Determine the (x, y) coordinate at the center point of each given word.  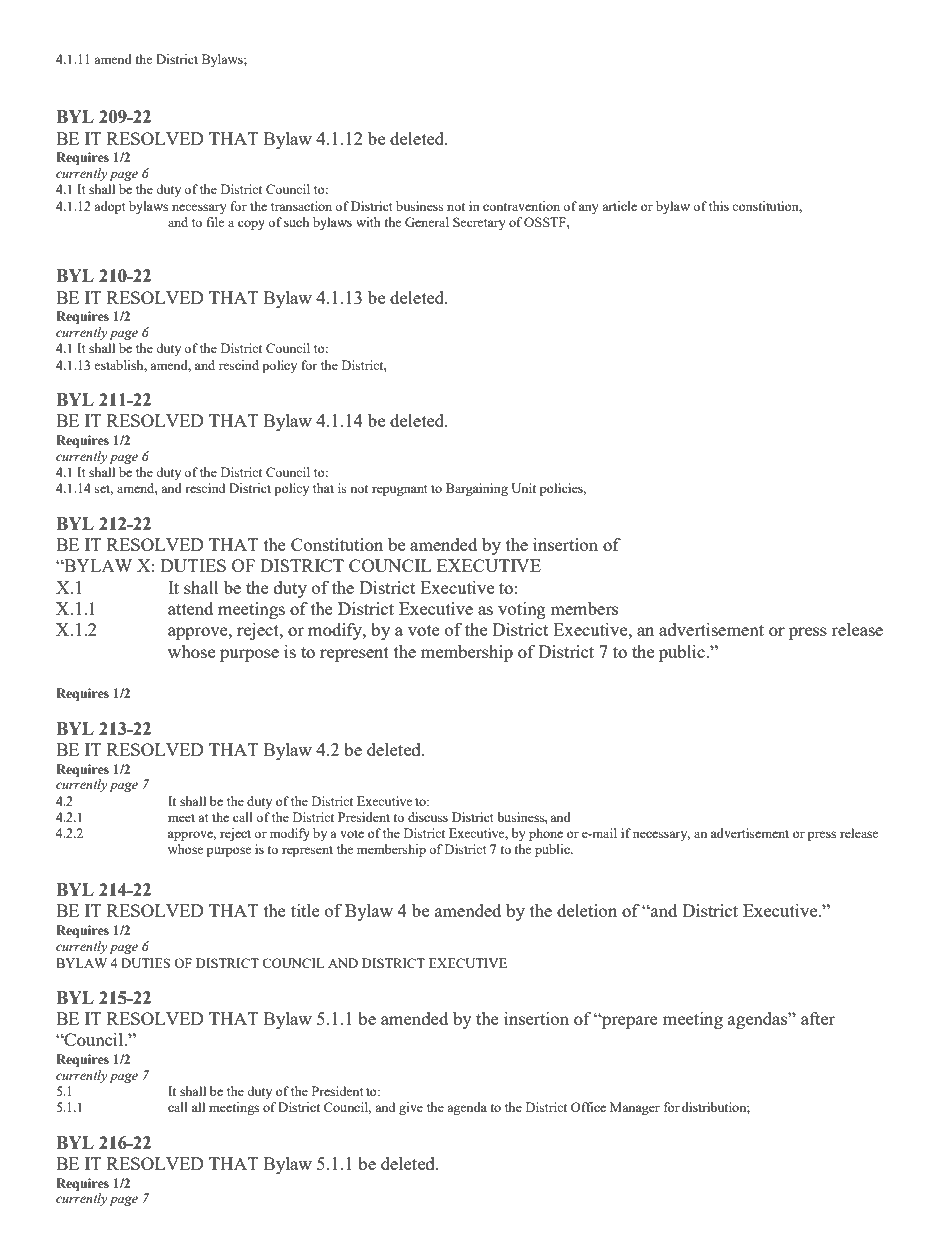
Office (588, 1107)
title (305, 910)
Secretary (479, 223)
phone (546, 834)
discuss (428, 817)
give (411, 1108)
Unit (523, 488)
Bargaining (477, 489)
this (719, 206)
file (216, 222)
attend (190, 608)
